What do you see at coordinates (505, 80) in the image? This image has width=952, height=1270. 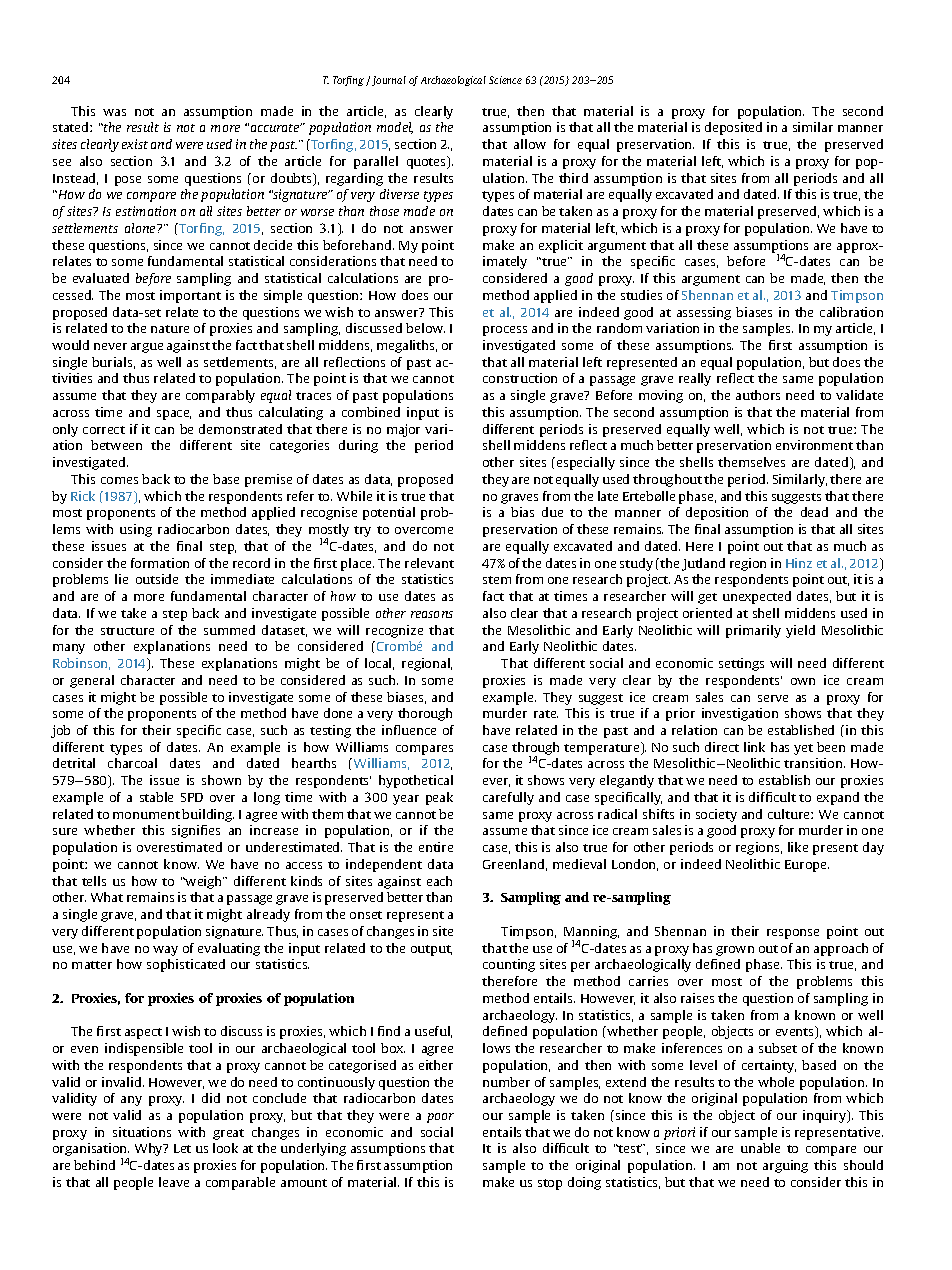 I see `Science` at bounding box center [505, 80].
